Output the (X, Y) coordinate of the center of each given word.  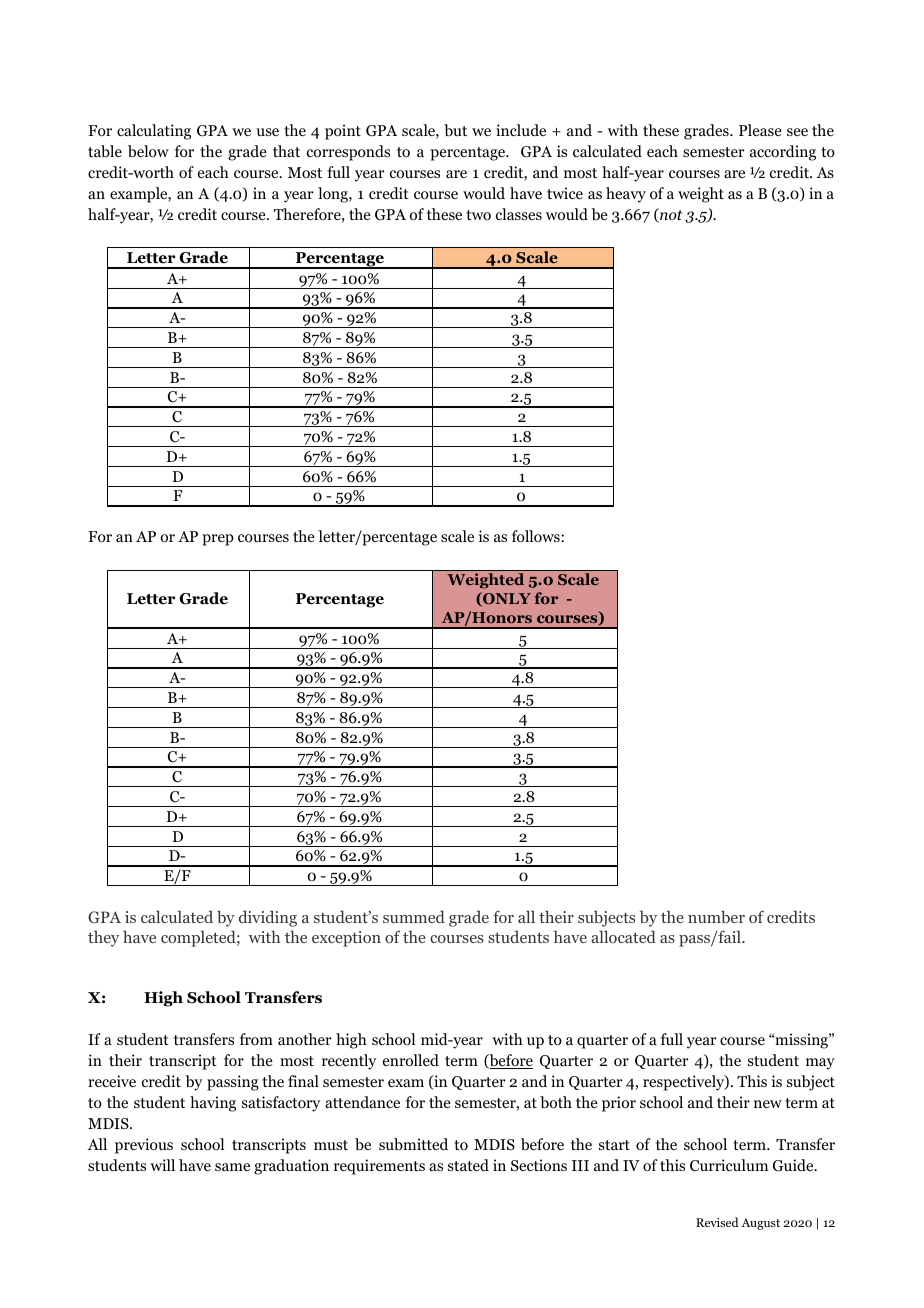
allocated (623, 936)
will (162, 1165)
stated (468, 1165)
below (148, 151)
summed (414, 916)
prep (218, 540)
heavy (626, 195)
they (103, 938)
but (455, 130)
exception (346, 939)
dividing (268, 918)
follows (537, 536)
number (716, 916)
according (783, 153)
